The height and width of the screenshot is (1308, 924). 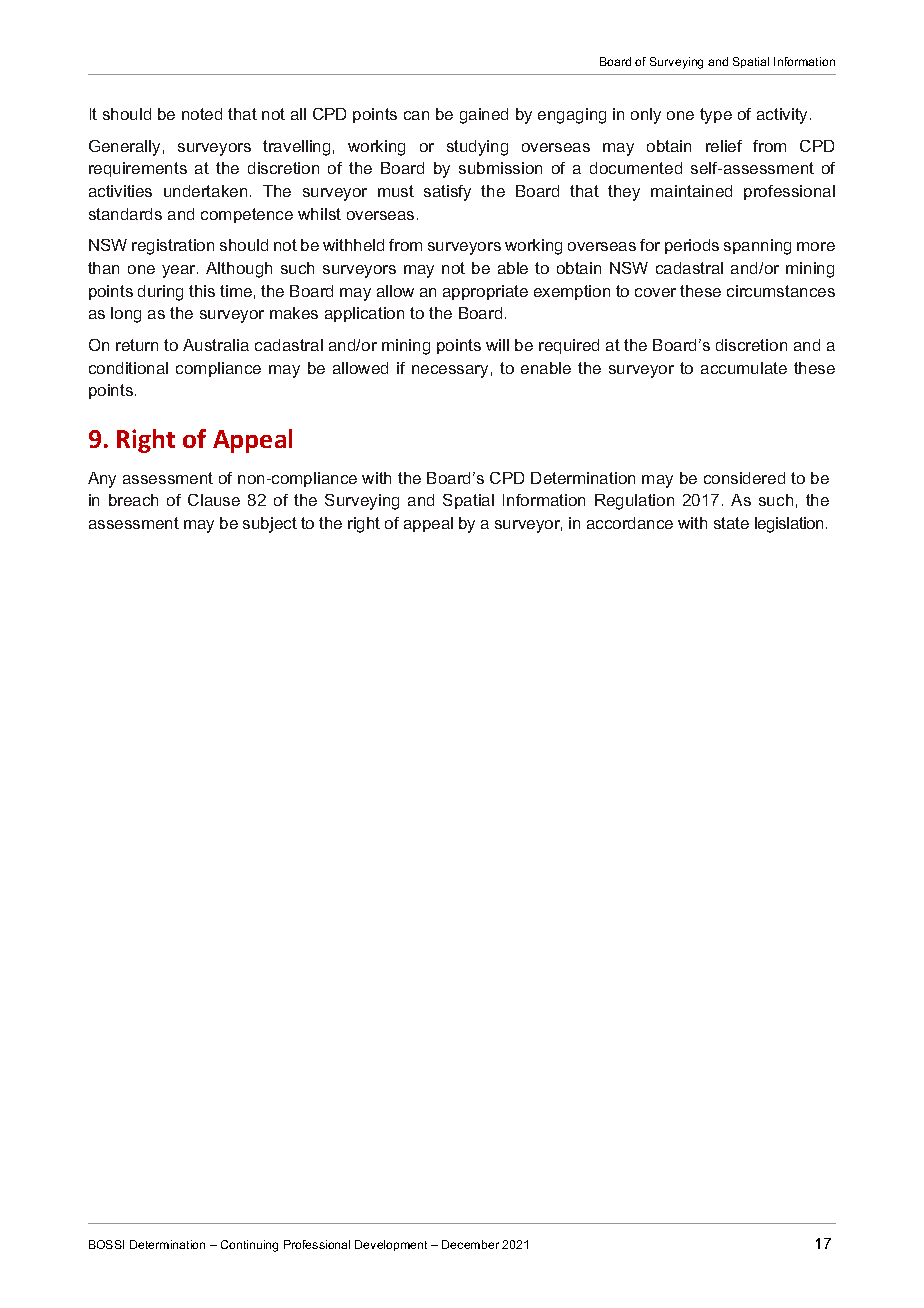 I want to click on Development, so click(x=391, y=1245).
